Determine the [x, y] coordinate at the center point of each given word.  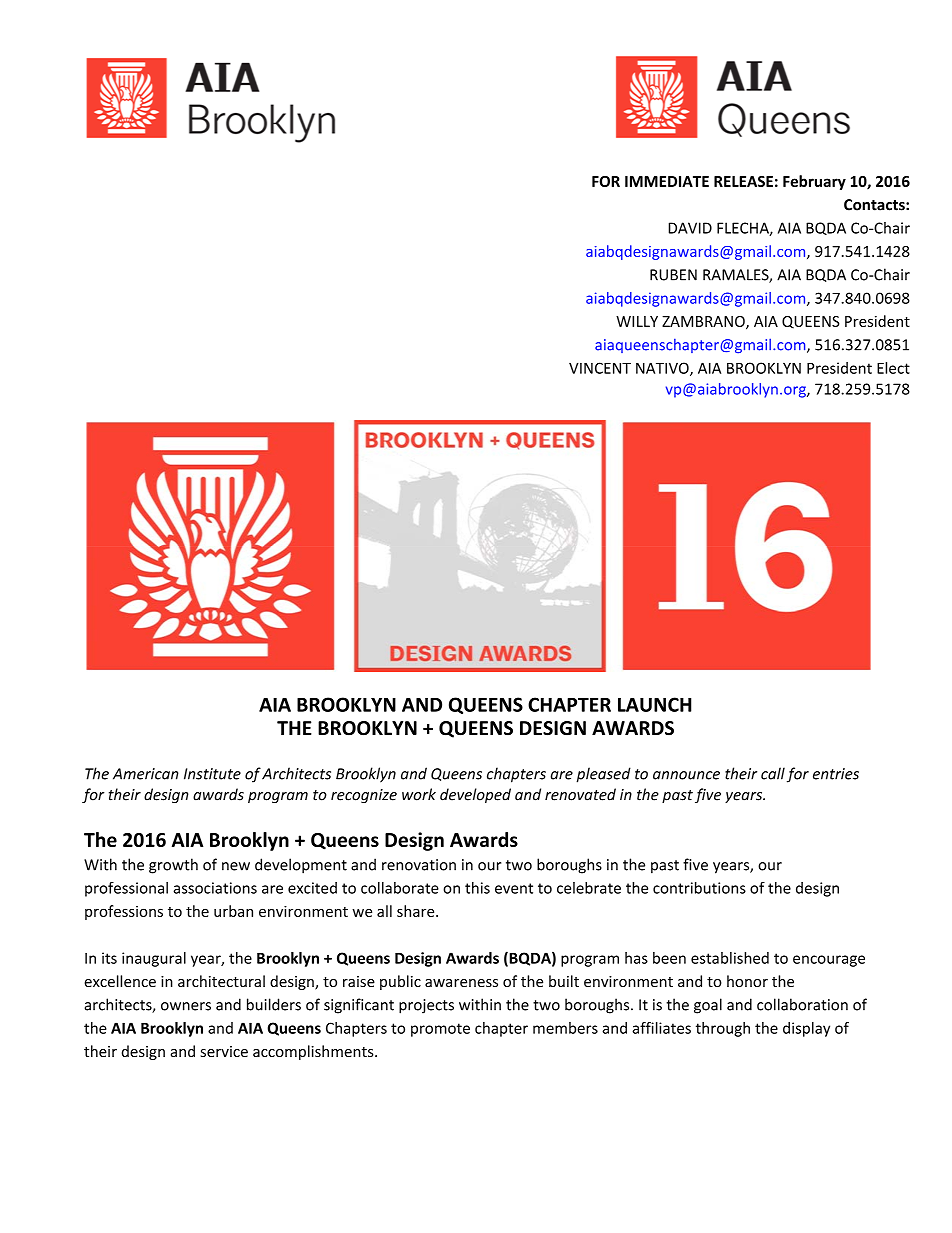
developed [475, 795]
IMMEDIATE [667, 181]
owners [186, 1006]
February [814, 182]
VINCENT [600, 368]
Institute [212, 774]
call [773, 773]
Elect [893, 368]
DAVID [690, 228]
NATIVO [663, 369]
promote [440, 1030]
